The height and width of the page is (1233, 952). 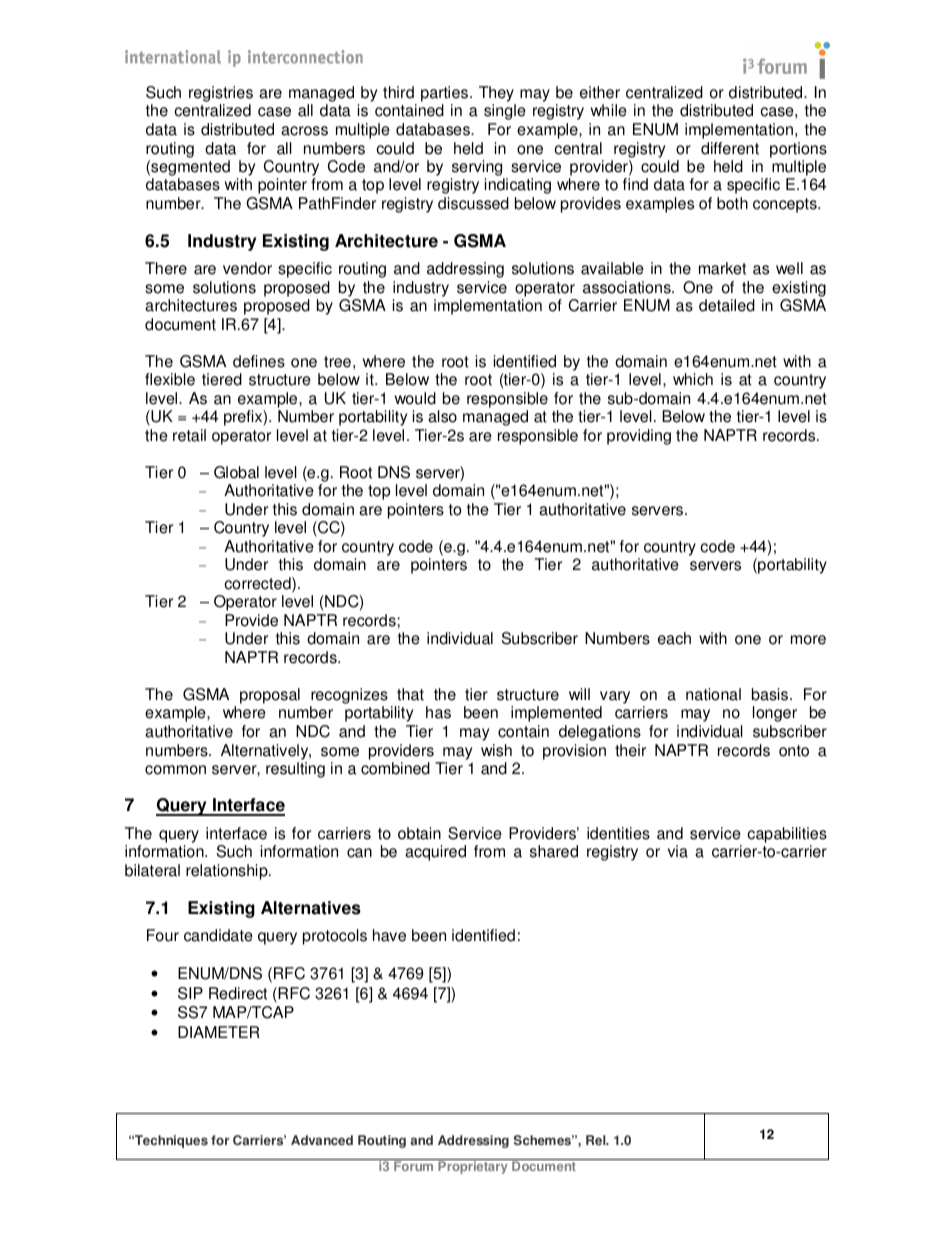 I want to click on registries, so click(x=221, y=95).
